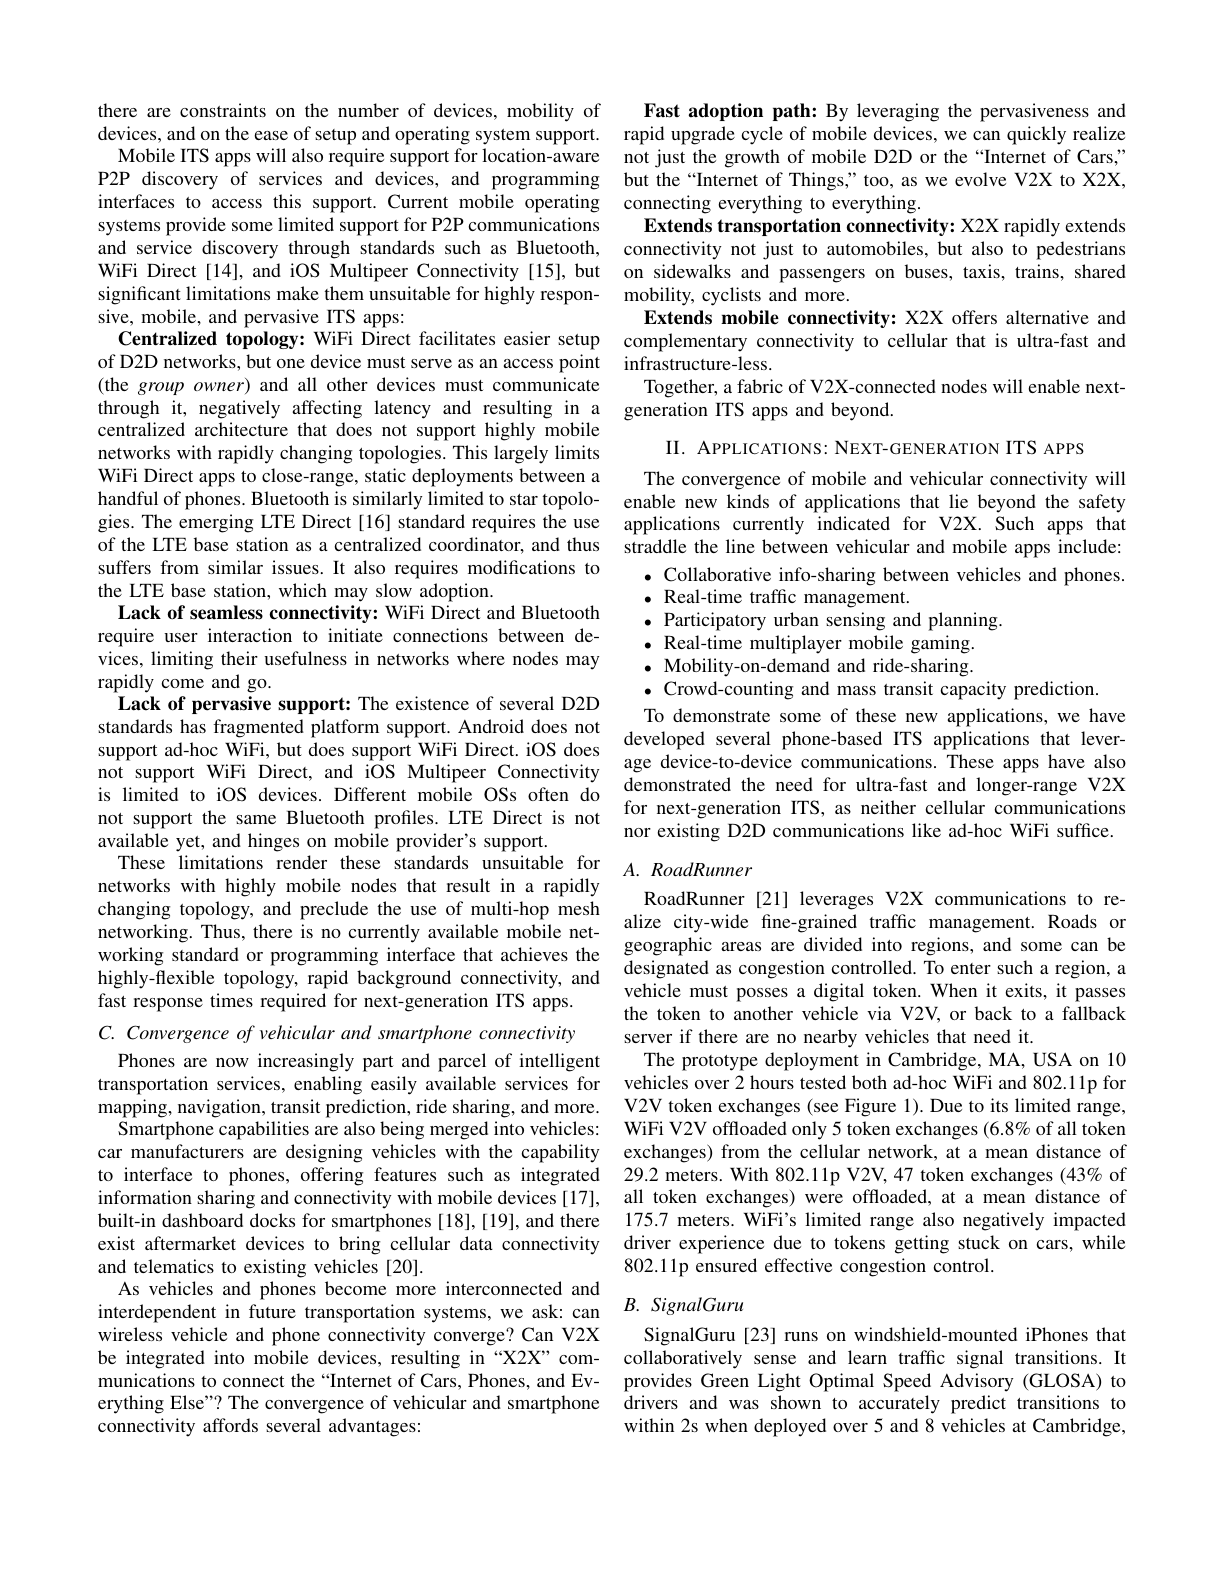 Image resolution: width=1224 pixels, height=1584 pixels. What do you see at coordinates (1052, 1059) in the document?
I see `USA` at bounding box center [1052, 1059].
